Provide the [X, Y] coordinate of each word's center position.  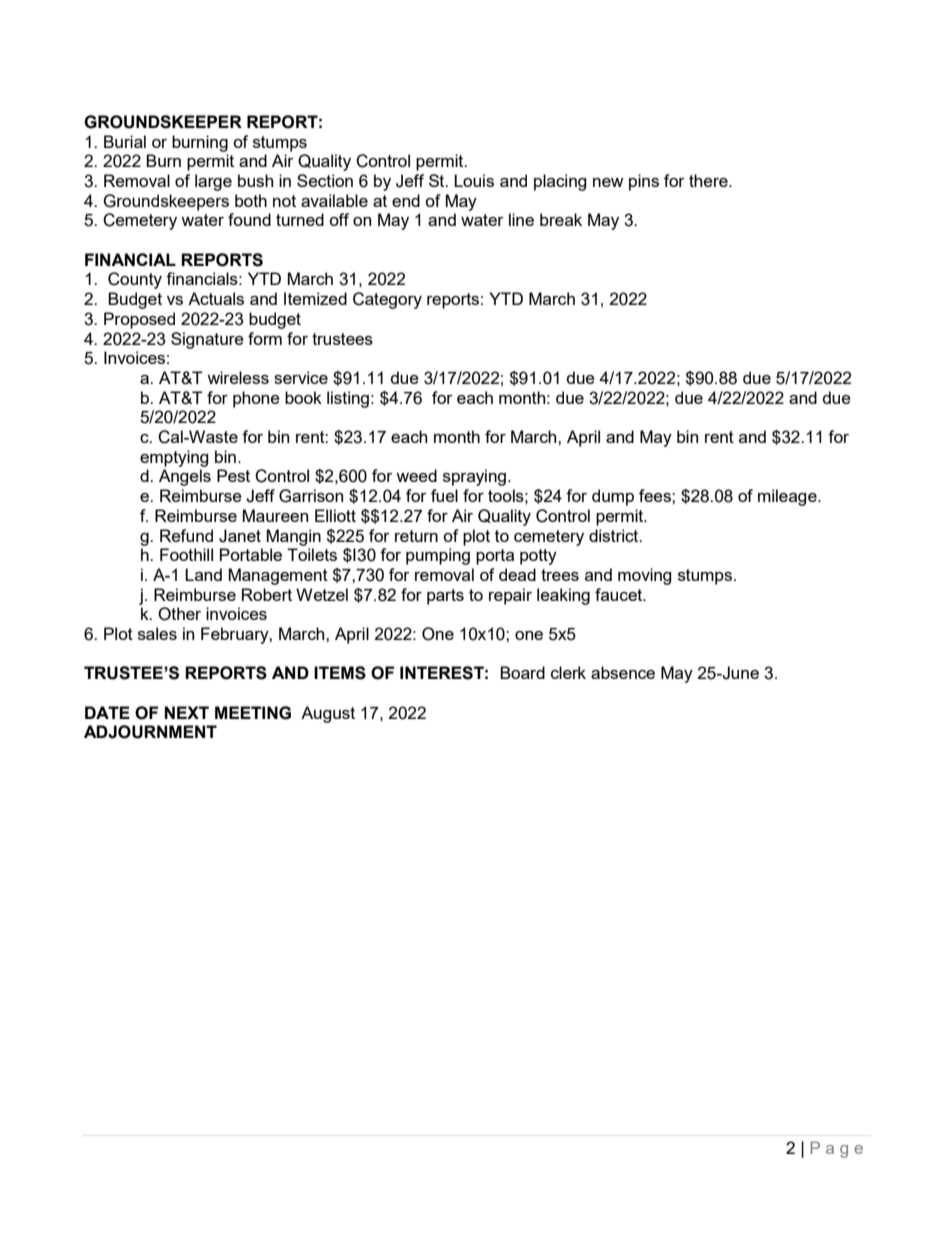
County [135, 280]
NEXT [187, 712]
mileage [788, 497]
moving [645, 576]
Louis [474, 180]
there [709, 180]
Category [387, 300]
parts [445, 597]
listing [348, 399]
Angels [185, 477]
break [561, 219]
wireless [238, 377]
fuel [444, 495]
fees [656, 495]
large [213, 182]
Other [179, 614]
